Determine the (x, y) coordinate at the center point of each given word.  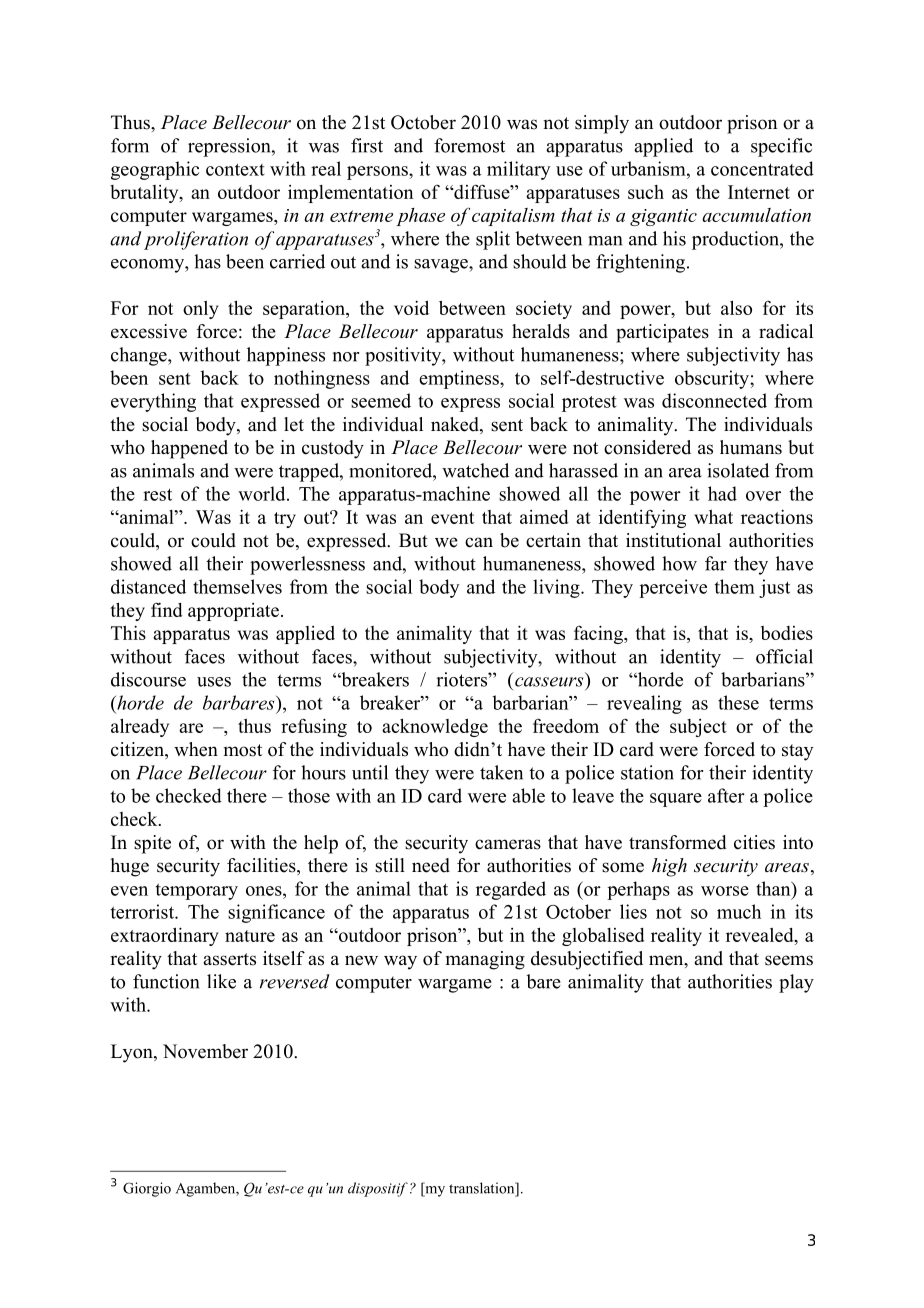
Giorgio (147, 1189)
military (519, 170)
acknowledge (435, 727)
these (738, 702)
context (235, 169)
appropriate (233, 612)
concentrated (762, 168)
